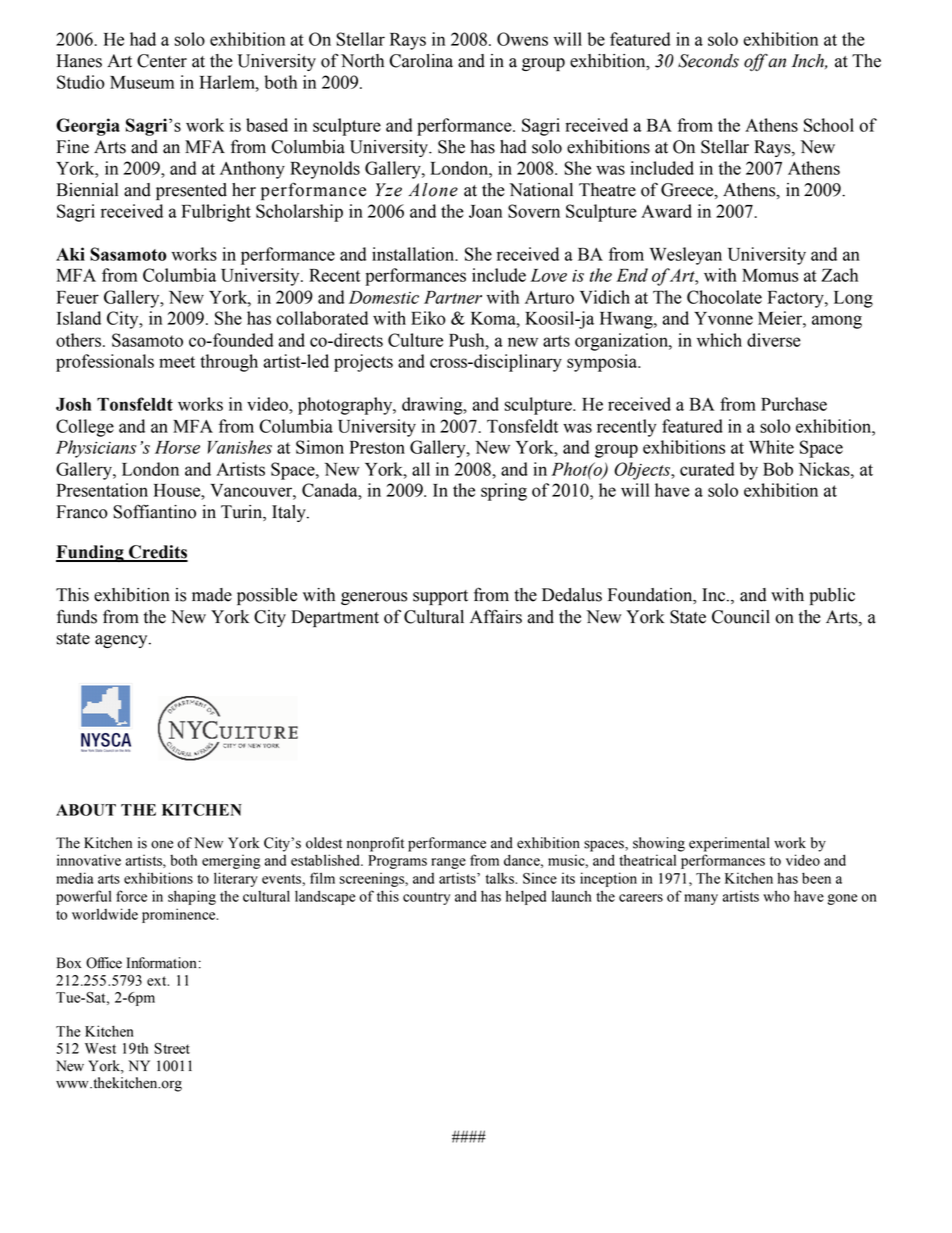  I want to click on Meier, so click(781, 318).
